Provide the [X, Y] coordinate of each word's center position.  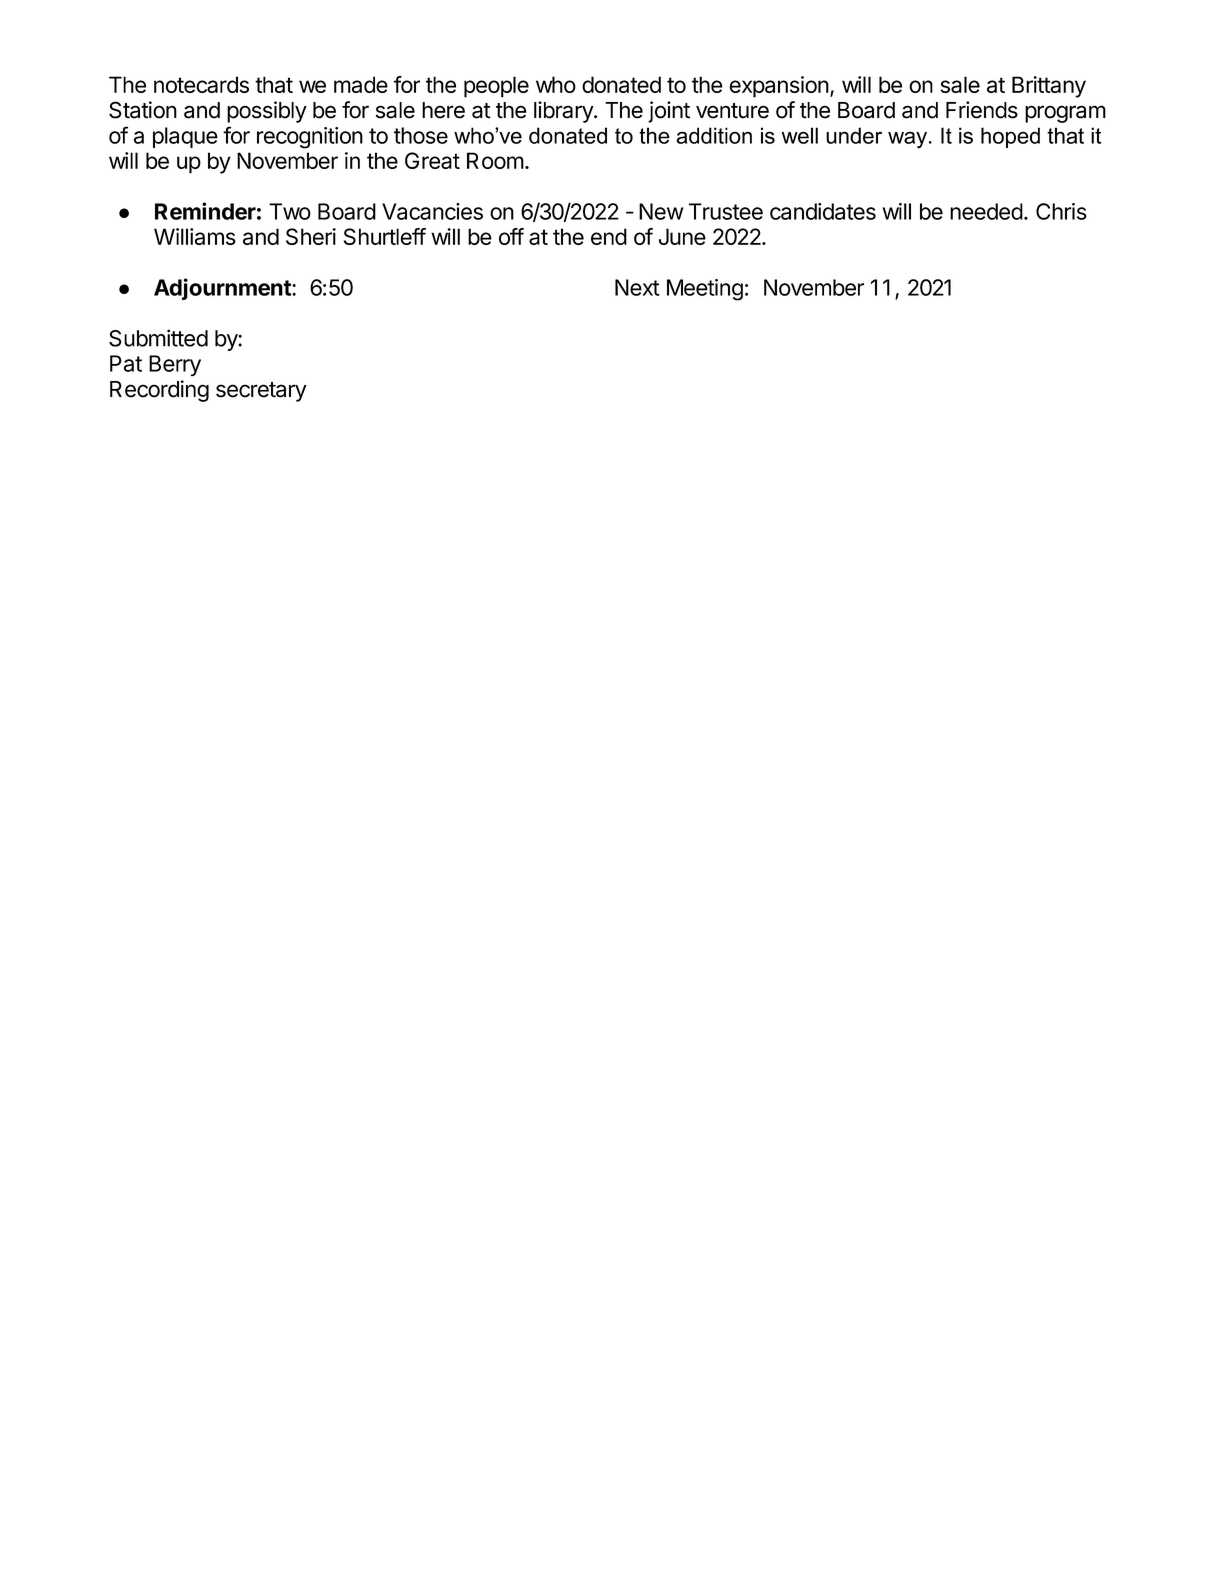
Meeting [705, 290]
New [661, 211]
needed [986, 211]
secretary [261, 392]
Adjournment [223, 289]
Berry [175, 366]
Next [637, 287]
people [496, 87]
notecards [201, 84]
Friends [982, 110]
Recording [159, 391]
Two [290, 211]
